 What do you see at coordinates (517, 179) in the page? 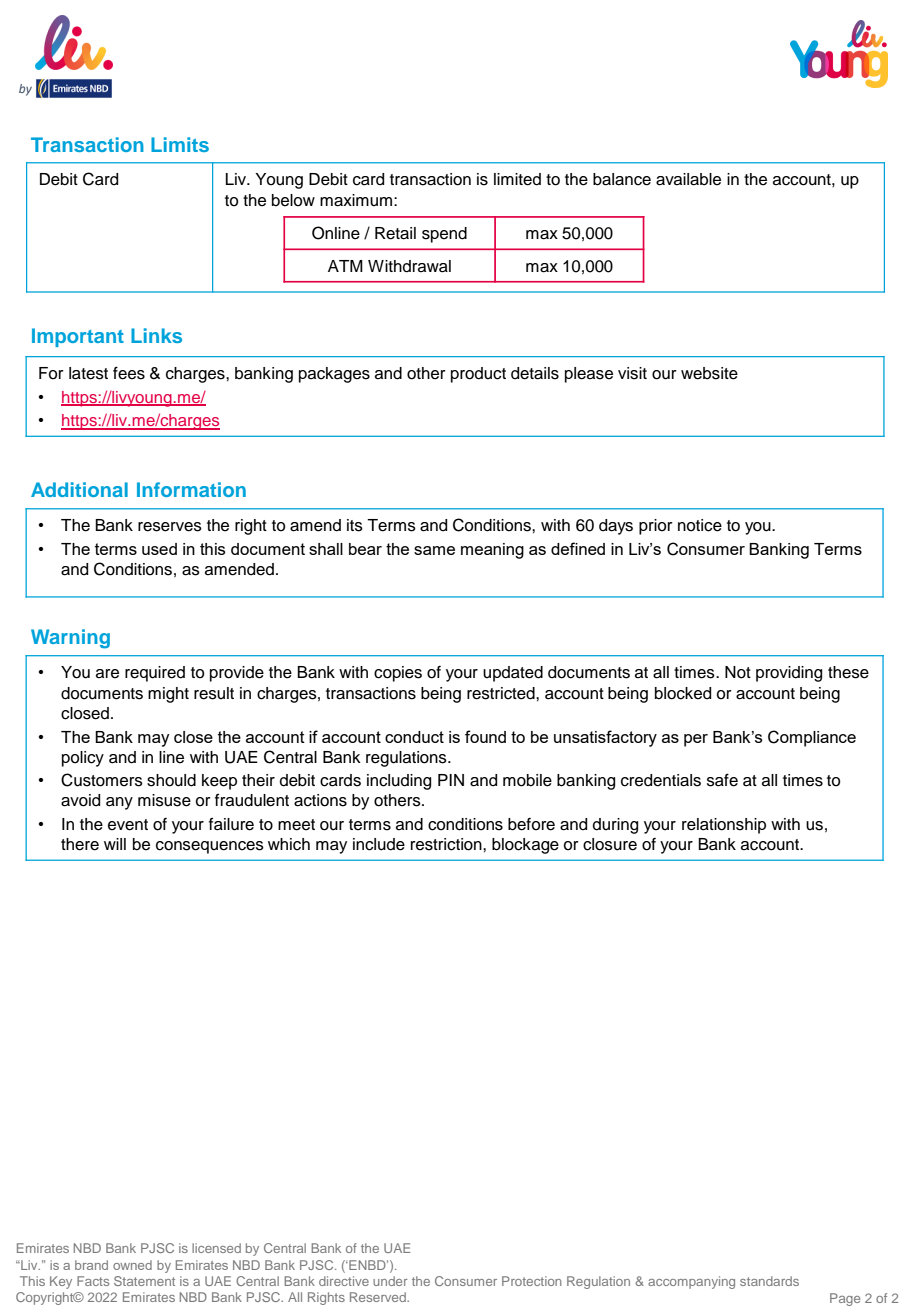
I see `limited` at bounding box center [517, 179].
